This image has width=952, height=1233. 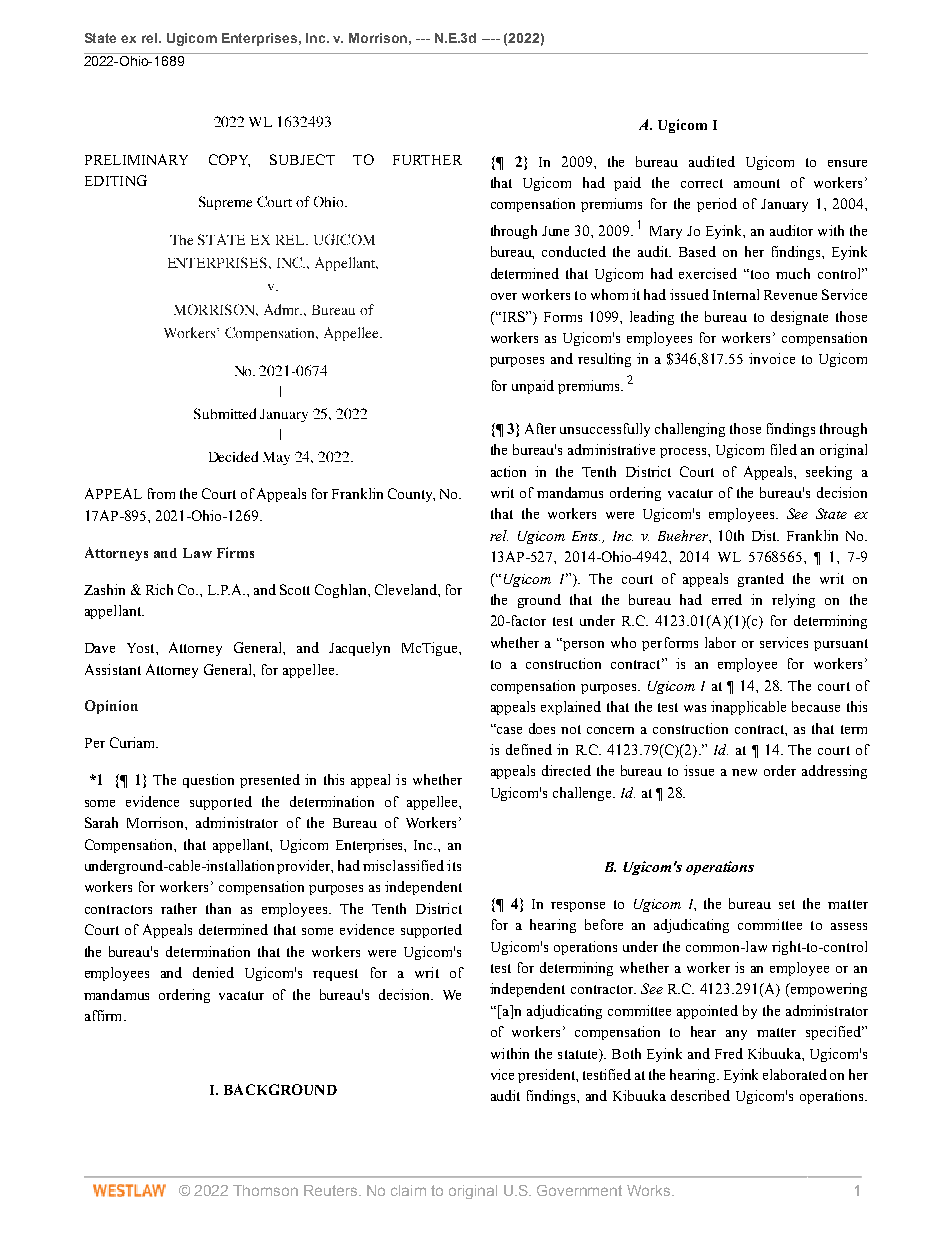 What do you see at coordinates (757, 183) in the image?
I see `amount` at bounding box center [757, 183].
